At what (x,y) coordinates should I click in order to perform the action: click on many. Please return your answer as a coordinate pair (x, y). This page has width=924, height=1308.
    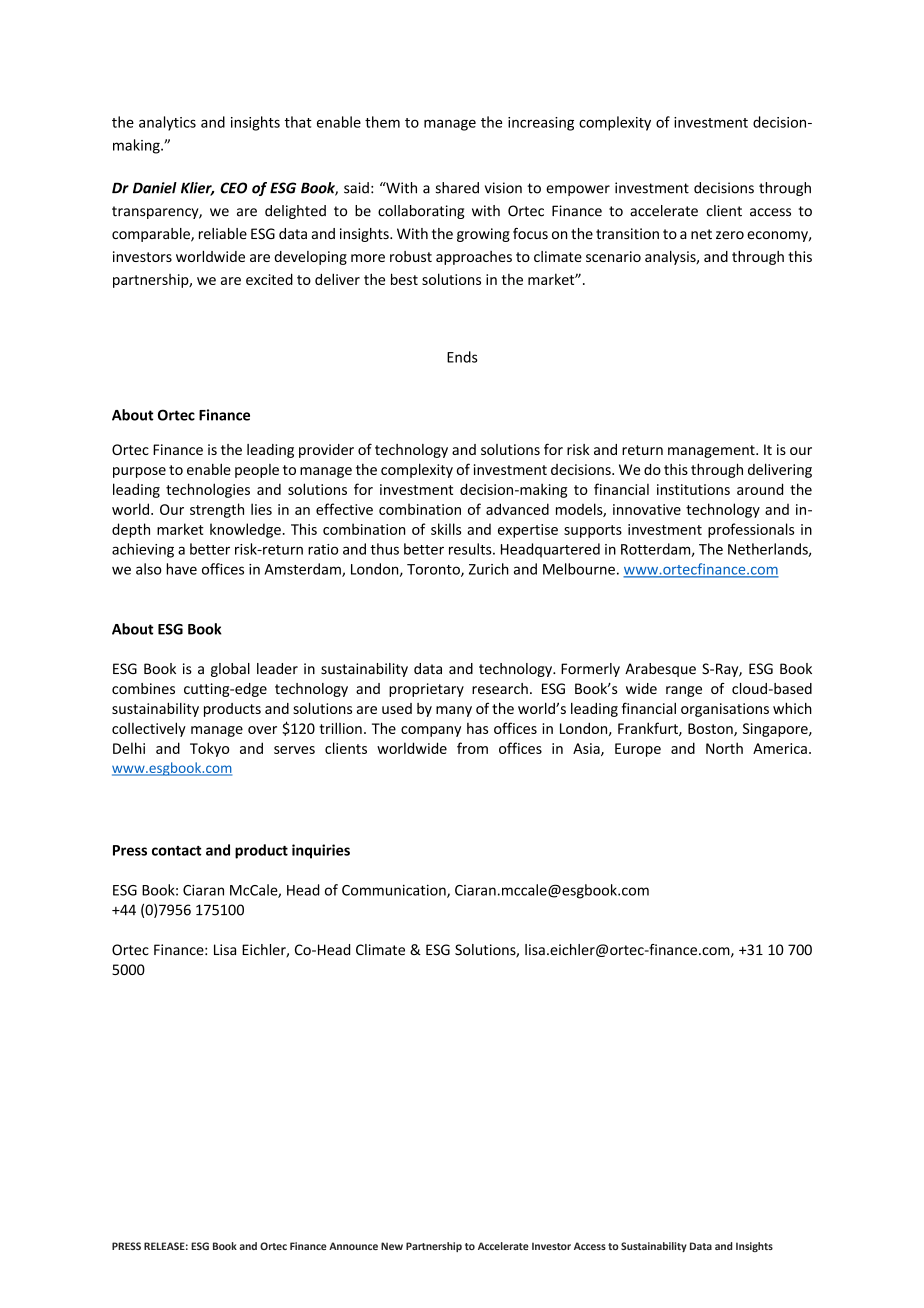
    Looking at the image, I should click on (454, 711).
